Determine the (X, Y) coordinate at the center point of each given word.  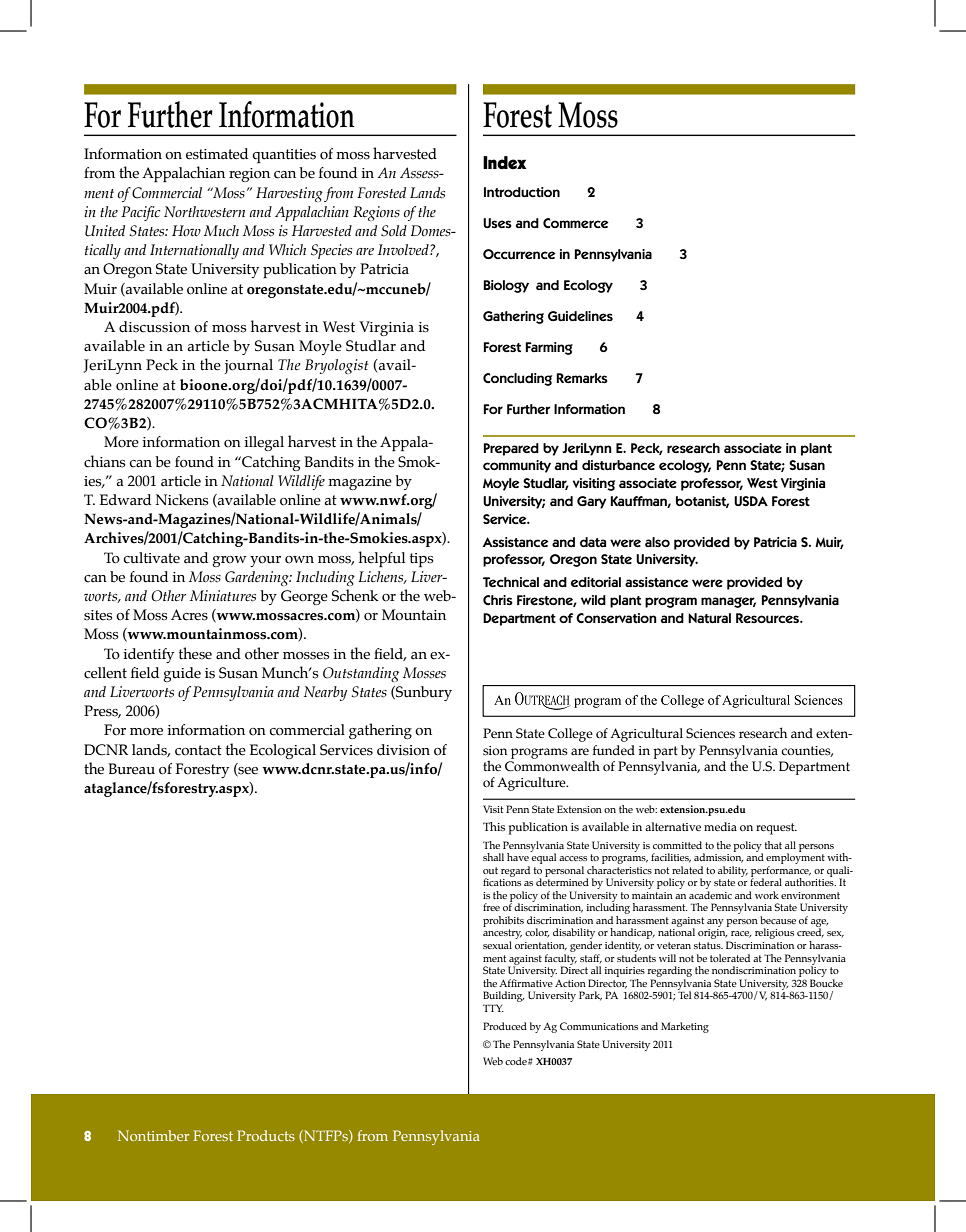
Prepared (511, 449)
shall (493, 857)
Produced (505, 1026)
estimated (217, 154)
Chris (498, 600)
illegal (264, 443)
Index (504, 163)
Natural (709, 618)
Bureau (131, 769)
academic (710, 895)
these (195, 653)
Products (266, 1135)
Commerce (576, 223)
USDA (751, 501)
